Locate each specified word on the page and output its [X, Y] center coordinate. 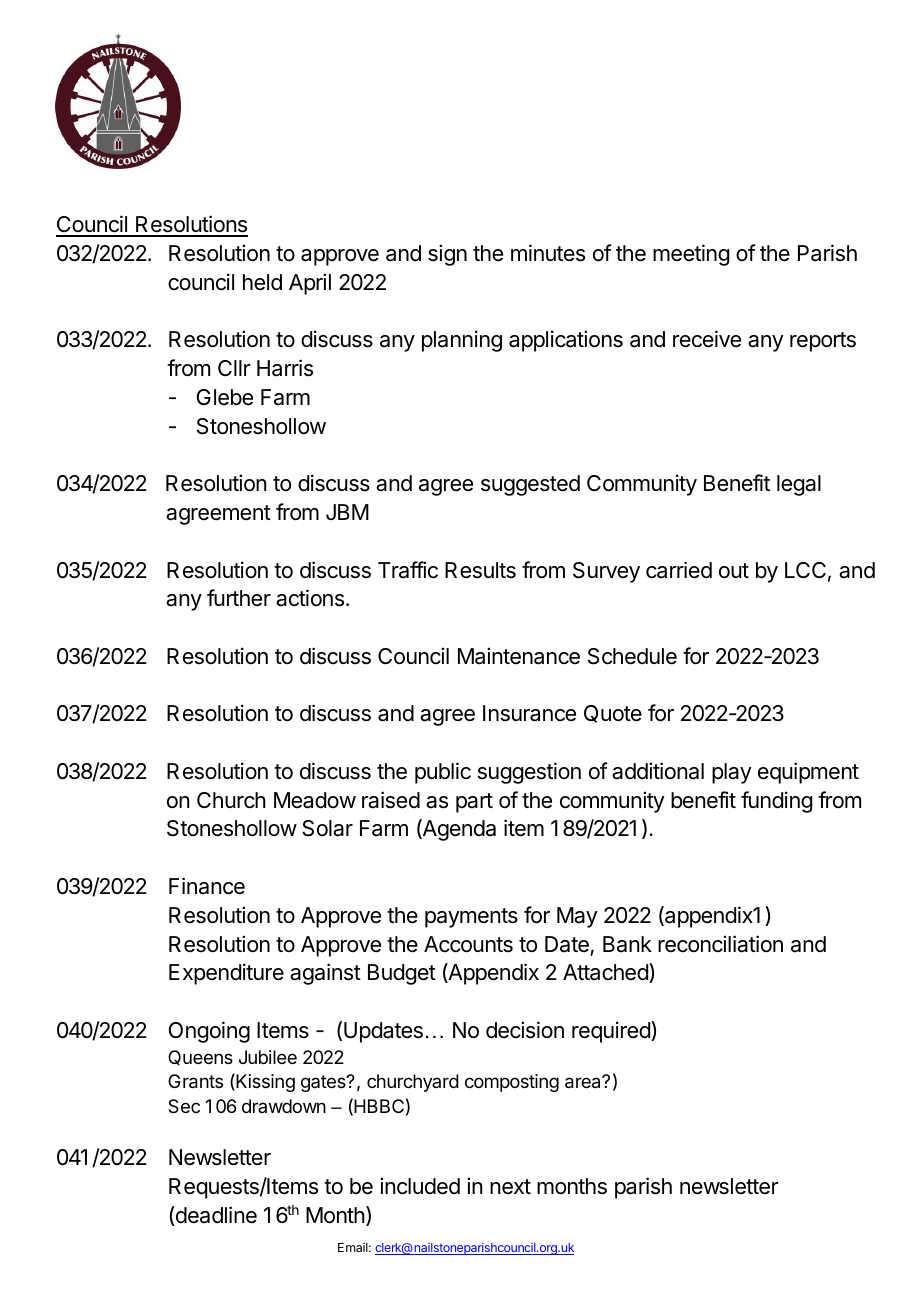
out [734, 571]
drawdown [284, 1106]
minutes [548, 253]
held [262, 282]
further [239, 598]
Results [480, 570]
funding [776, 802]
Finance [207, 886]
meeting [691, 255]
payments [471, 918]
